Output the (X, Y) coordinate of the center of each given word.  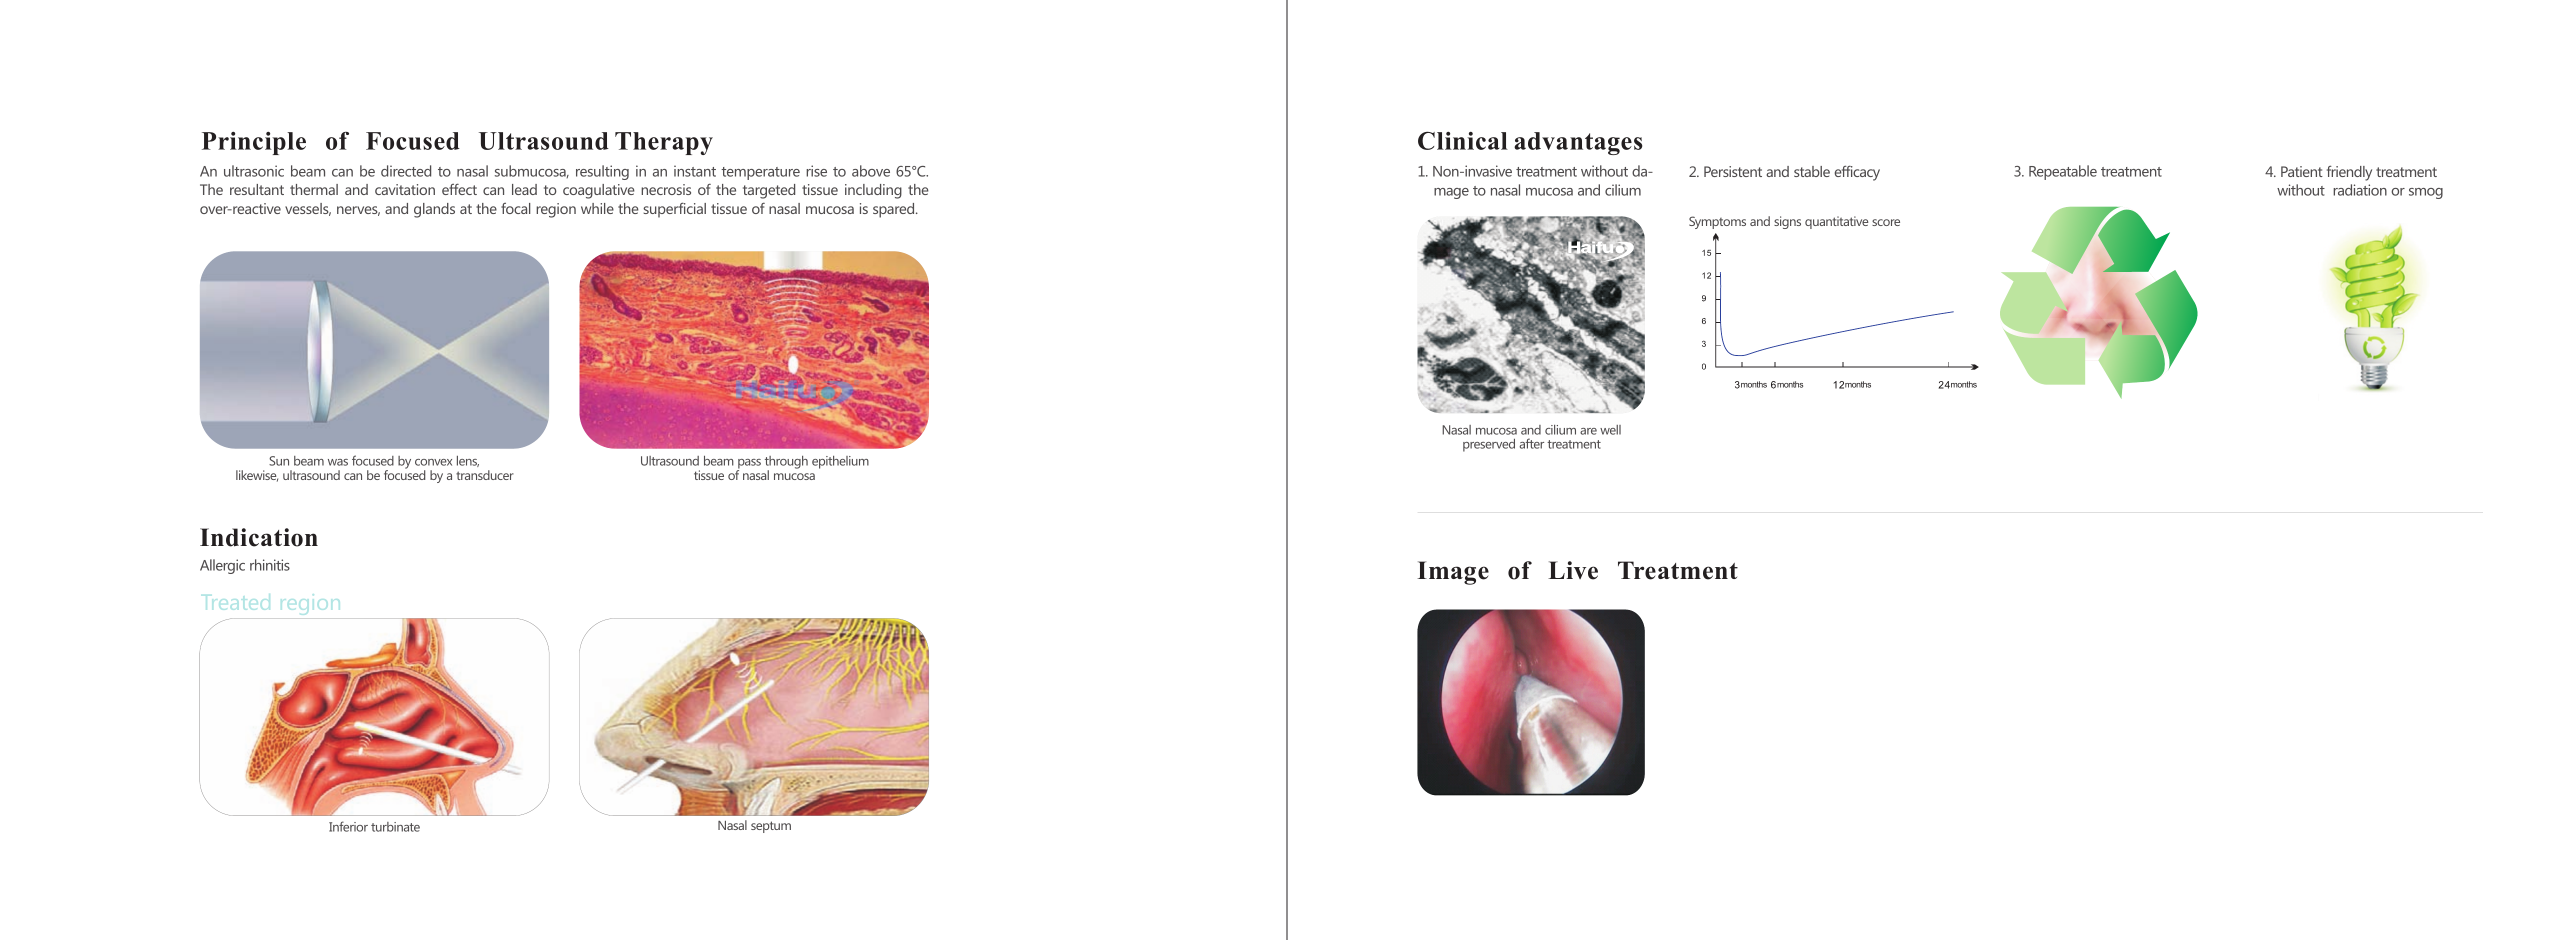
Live (1573, 570)
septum (771, 827)
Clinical (1463, 141)
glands (434, 210)
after (1531, 443)
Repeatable (2063, 172)
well (1610, 430)
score (1886, 222)
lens (468, 461)
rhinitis (270, 565)
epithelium (840, 462)
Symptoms (1717, 222)
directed (406, 171)
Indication (259, 537)
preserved (1489, 445)
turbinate (395, 827)
